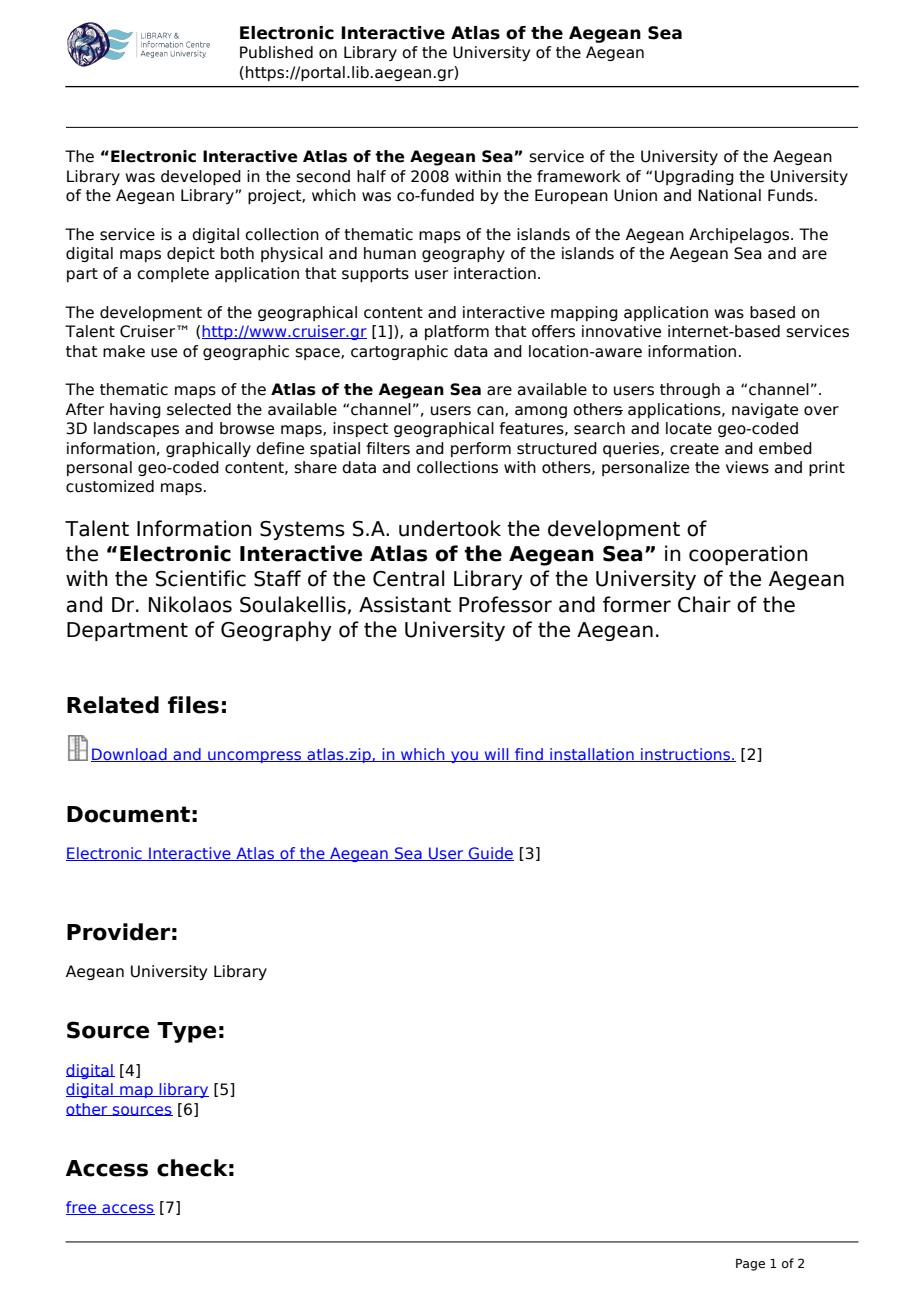 The width and height of the screenshot is (924, 1308). I want to click on Assistant, so click(405, 604).
